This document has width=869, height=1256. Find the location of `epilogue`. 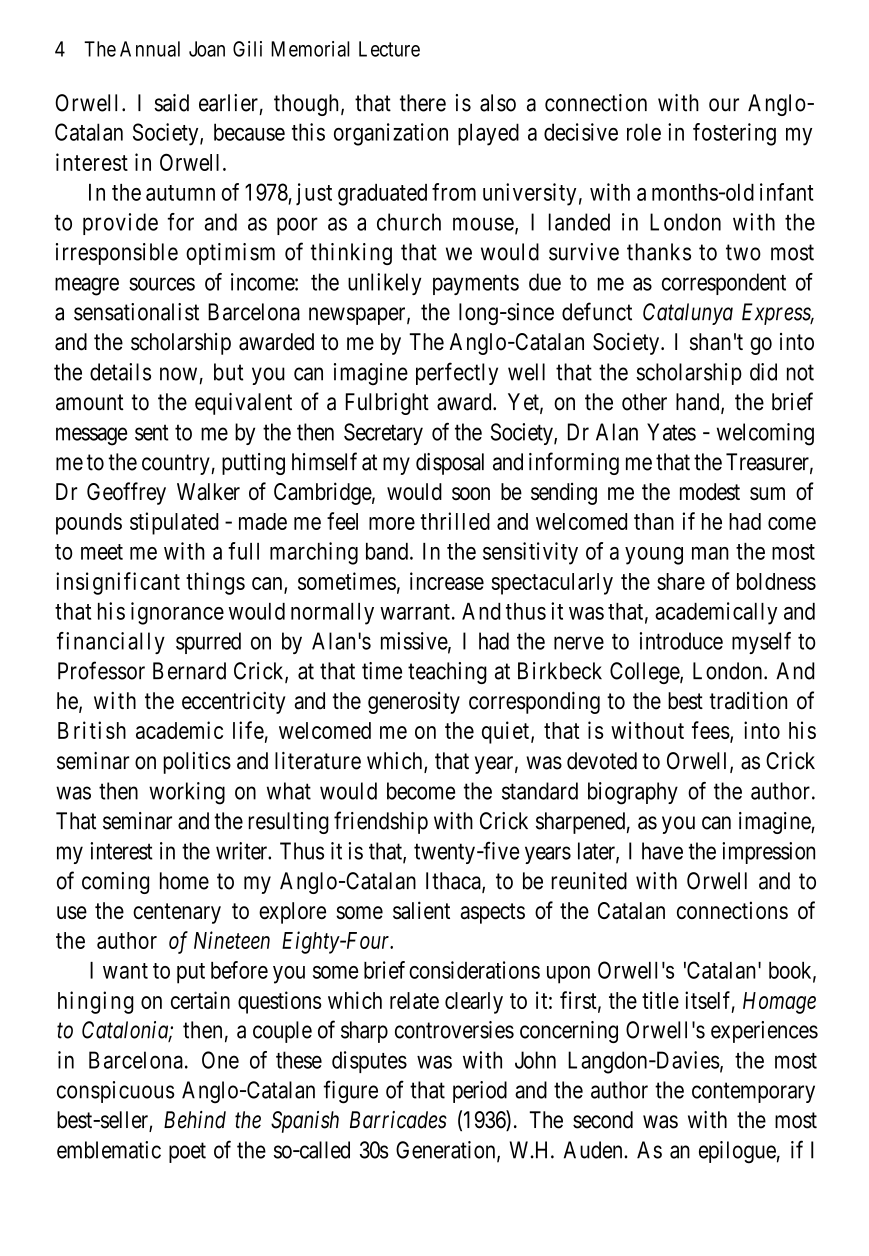

epilogue is located at coordinates (737, 1152).
